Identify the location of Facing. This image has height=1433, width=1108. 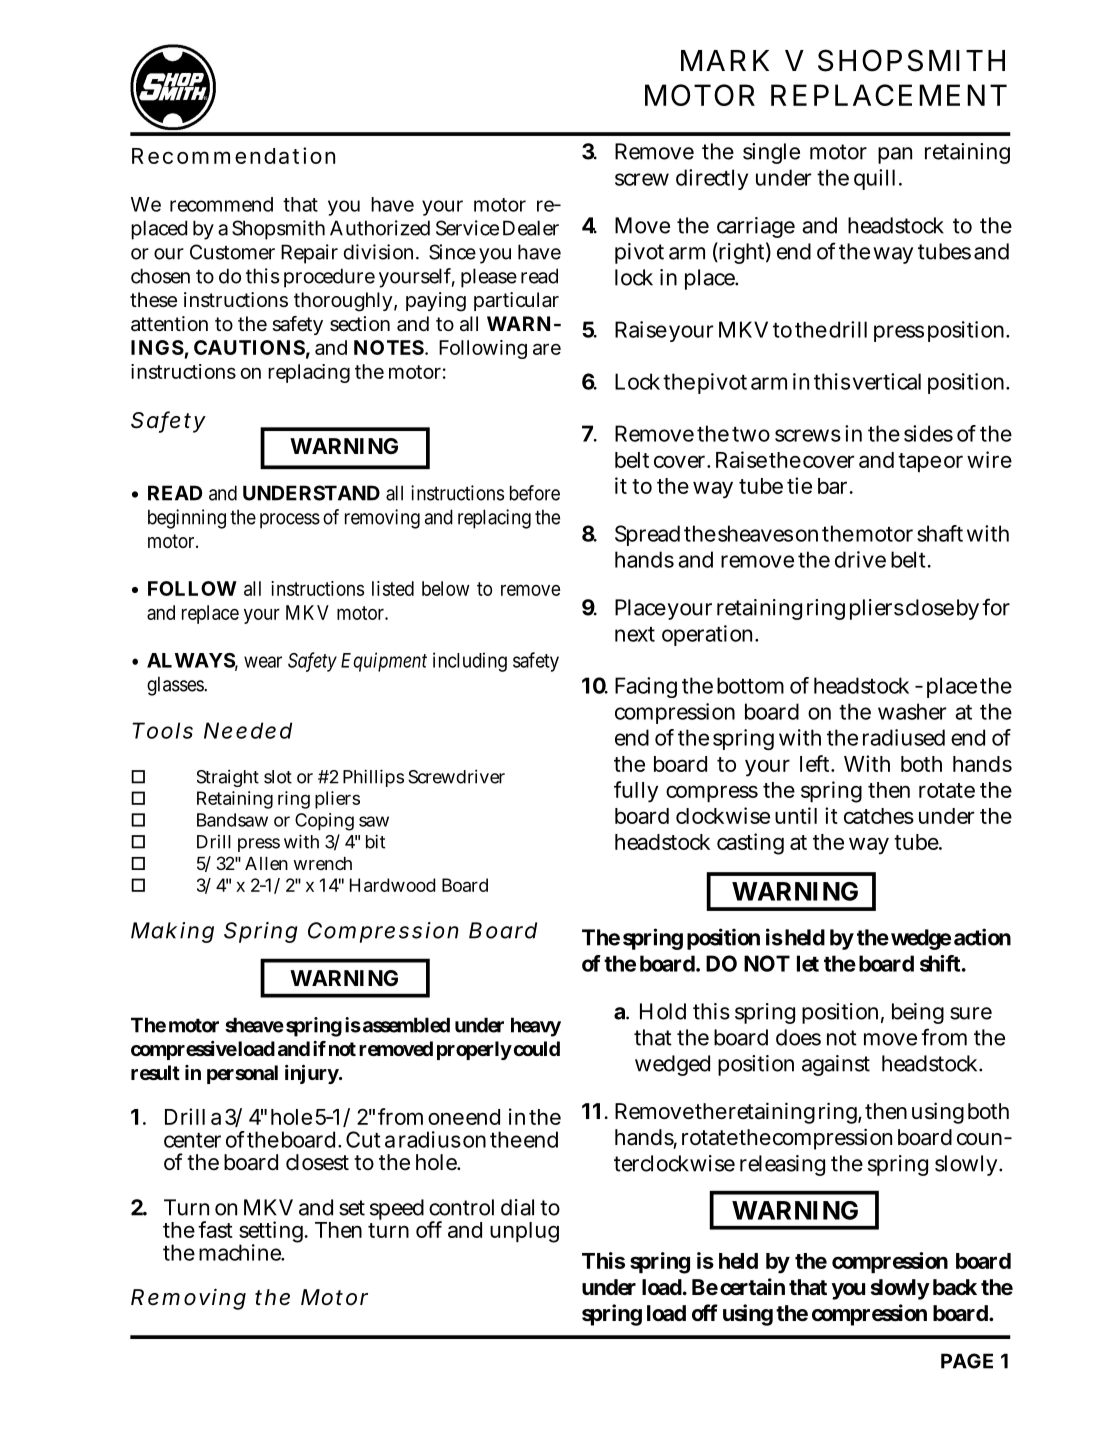
(646, 687).
